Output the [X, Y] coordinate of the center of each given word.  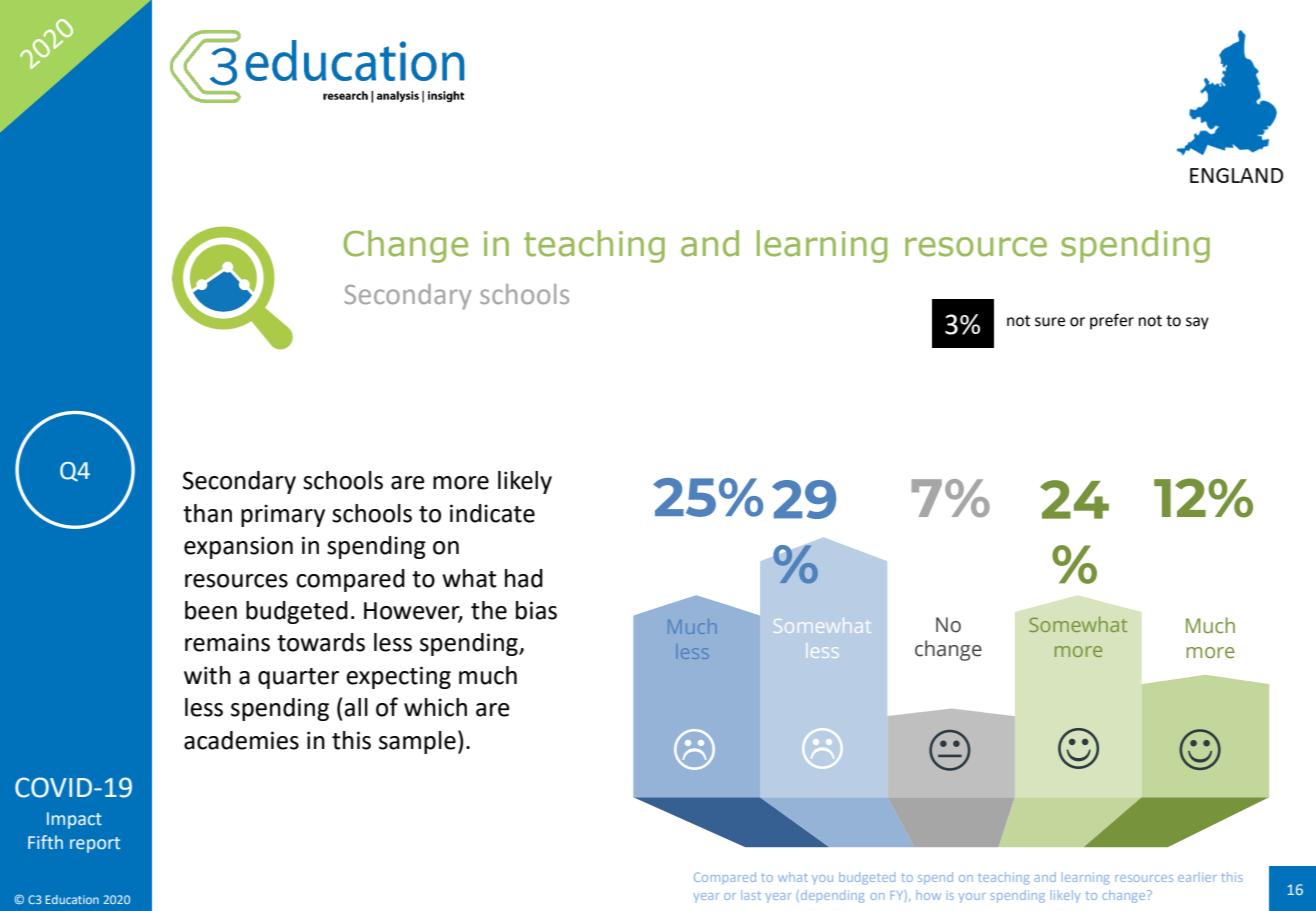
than [207, 513]
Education [72, 899]
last [751, 895]
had [524, 578]
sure [1050, 322]
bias [536, 610]
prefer [1112, 321]
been [211, 610]
